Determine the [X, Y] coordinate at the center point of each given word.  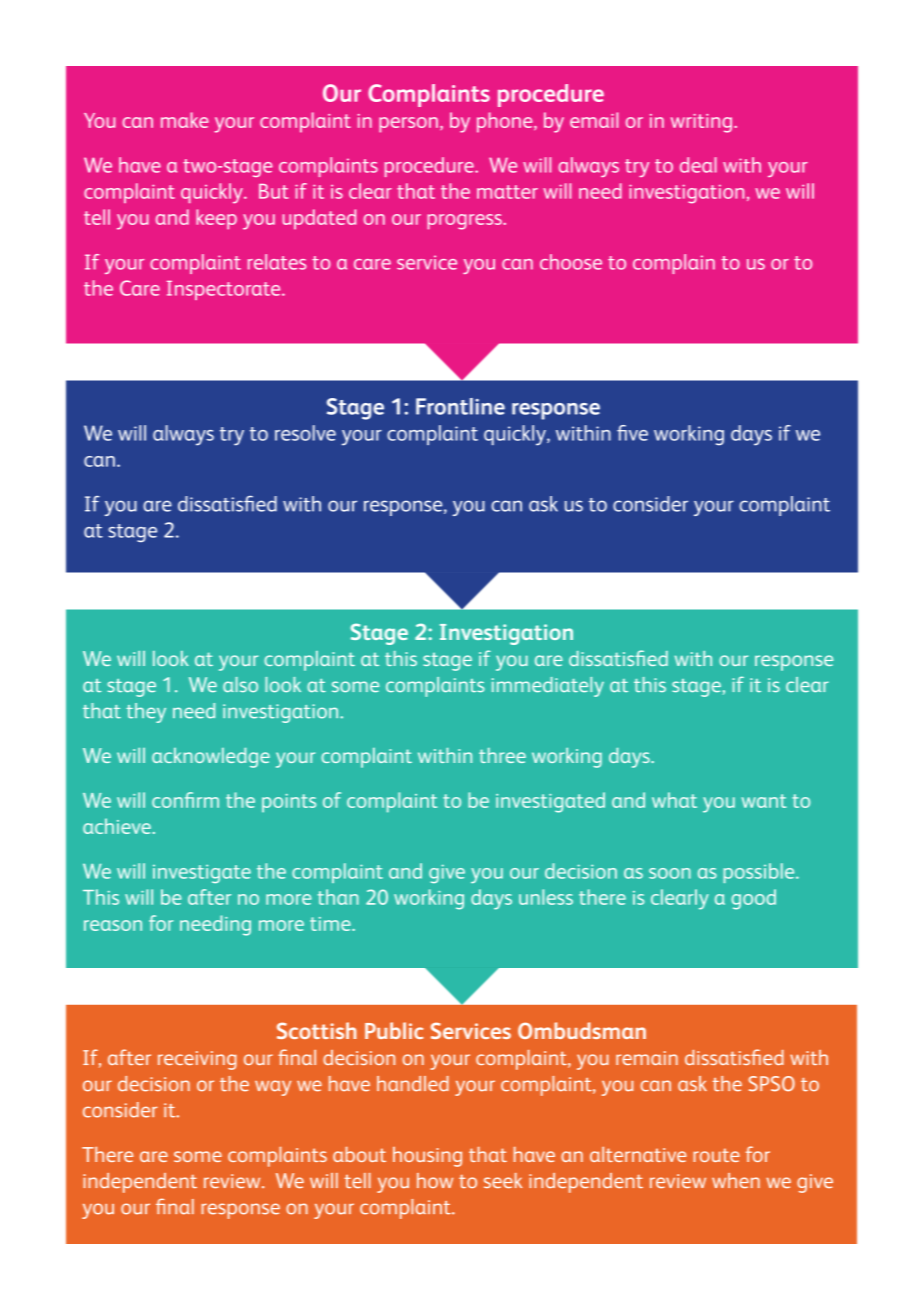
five [632, 433]
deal [698, 165]
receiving [197, 1060]
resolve [305, 433]
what [674, 800]
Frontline [460, 406]
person [408, 125]
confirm [185, 800]
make [185, 120]
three [502, 755]
